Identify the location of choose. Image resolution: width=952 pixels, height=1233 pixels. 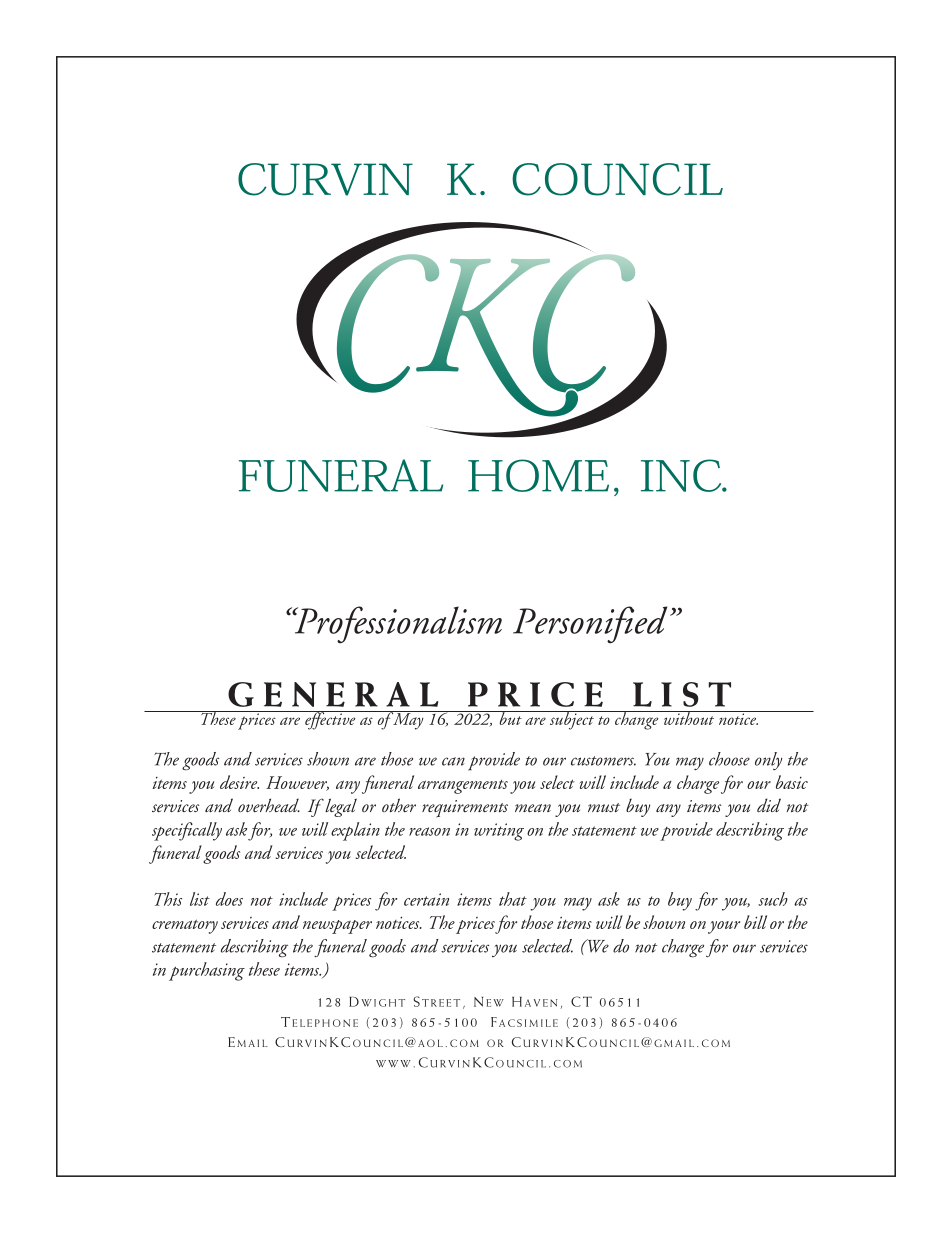
(729, 759).
